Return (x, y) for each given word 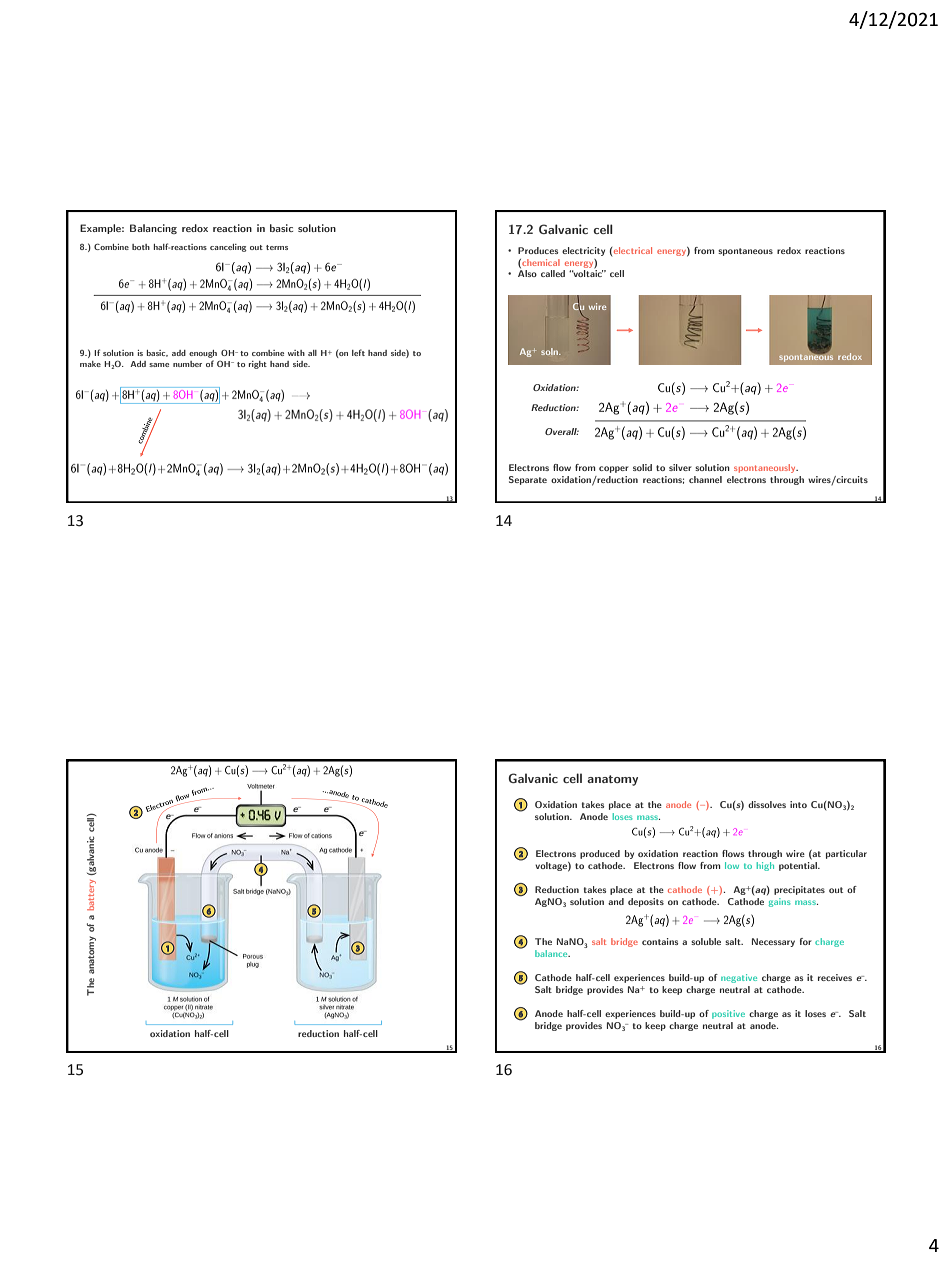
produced (600, 854)
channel (705, 479)
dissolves (767, 804)
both (141, 247)
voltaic (588, 272)
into (798, 804)
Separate (528, 480)
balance (552, 953)
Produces (538, 250)
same (159, 365)
